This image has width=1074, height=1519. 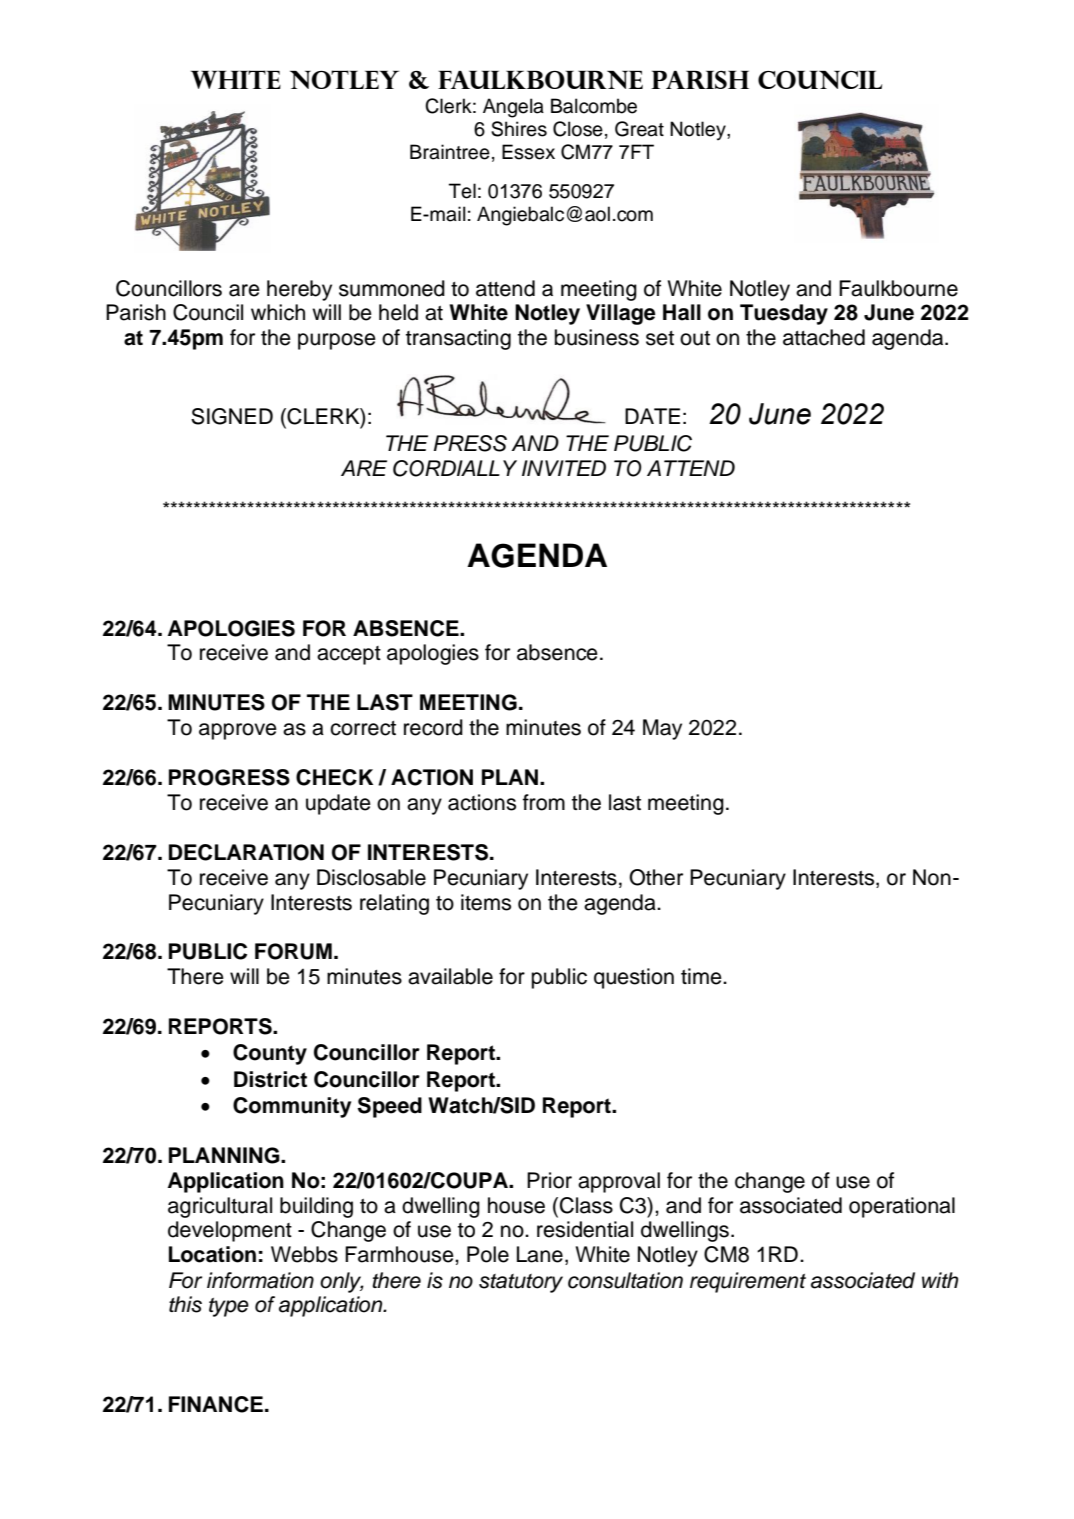 I want to click on from, so click(x=544, y=802).
